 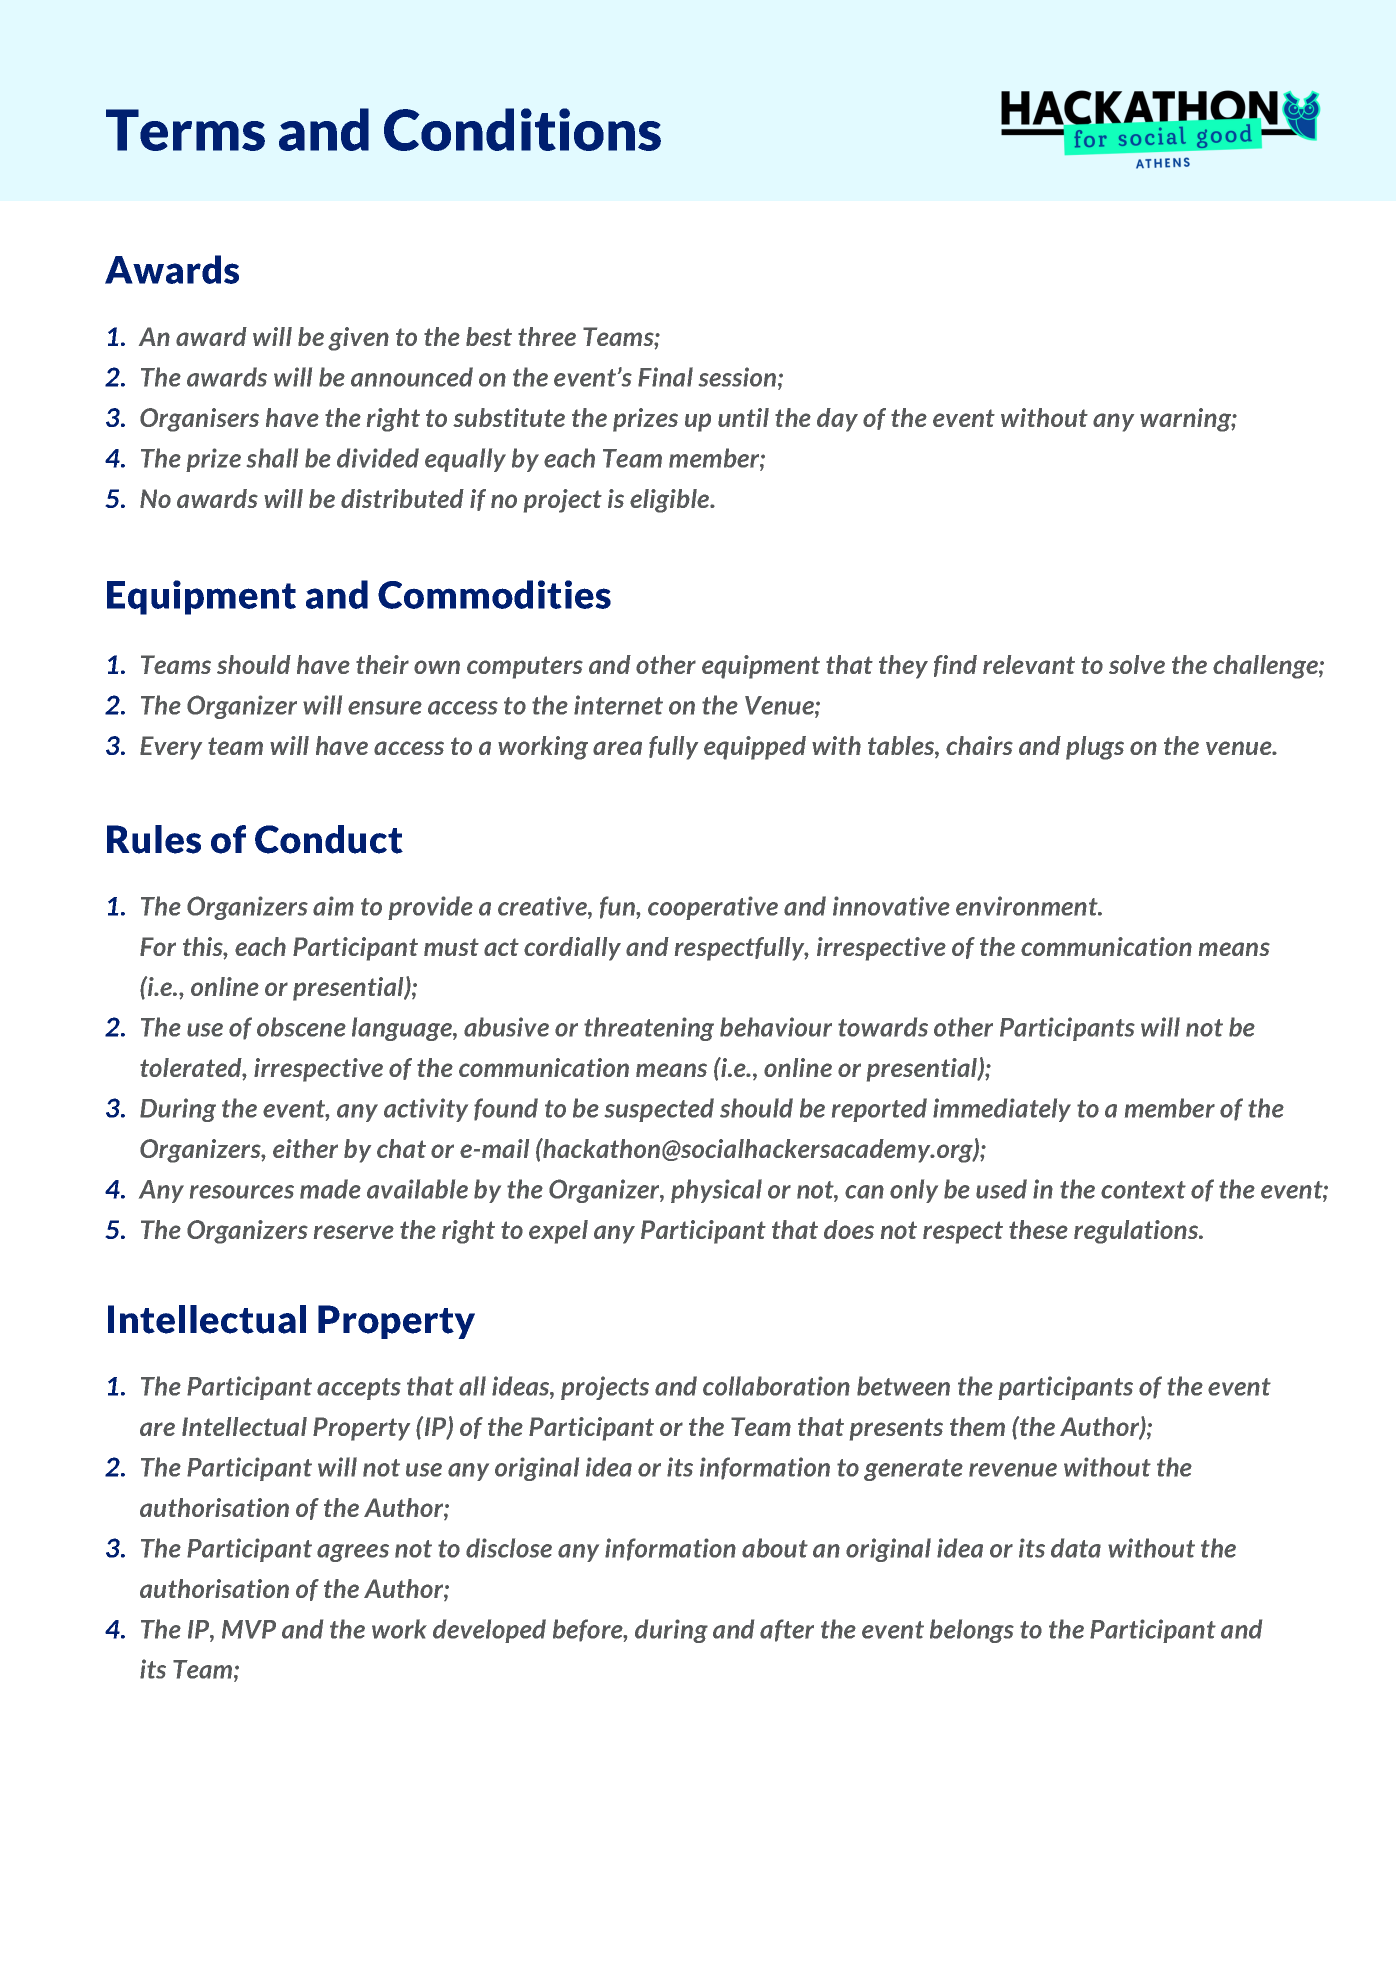 I want to click on solve, so click(x=1137, y=664).
